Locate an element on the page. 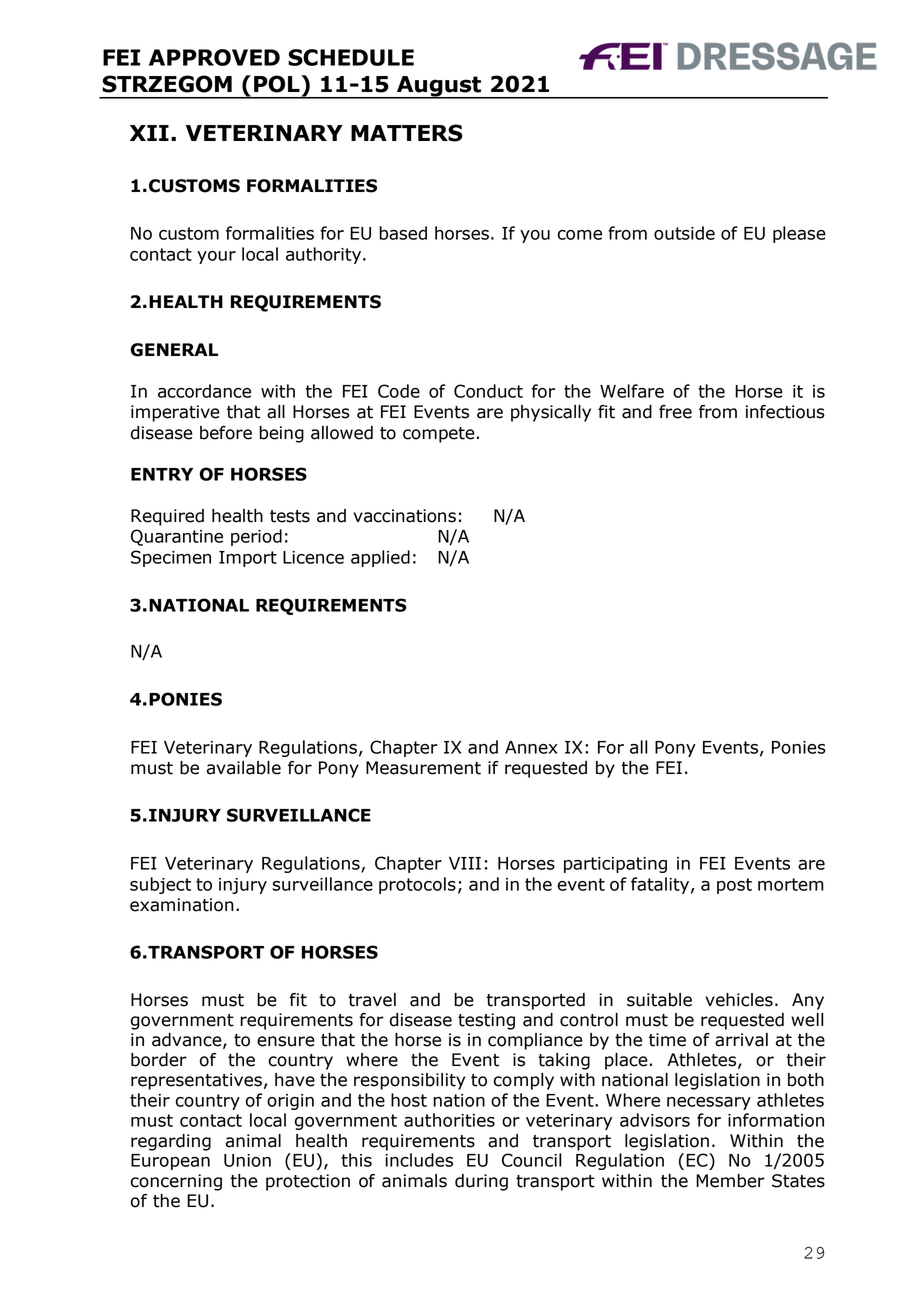 The image size is (924, 1308). August is located at coordinates (439, 87).
